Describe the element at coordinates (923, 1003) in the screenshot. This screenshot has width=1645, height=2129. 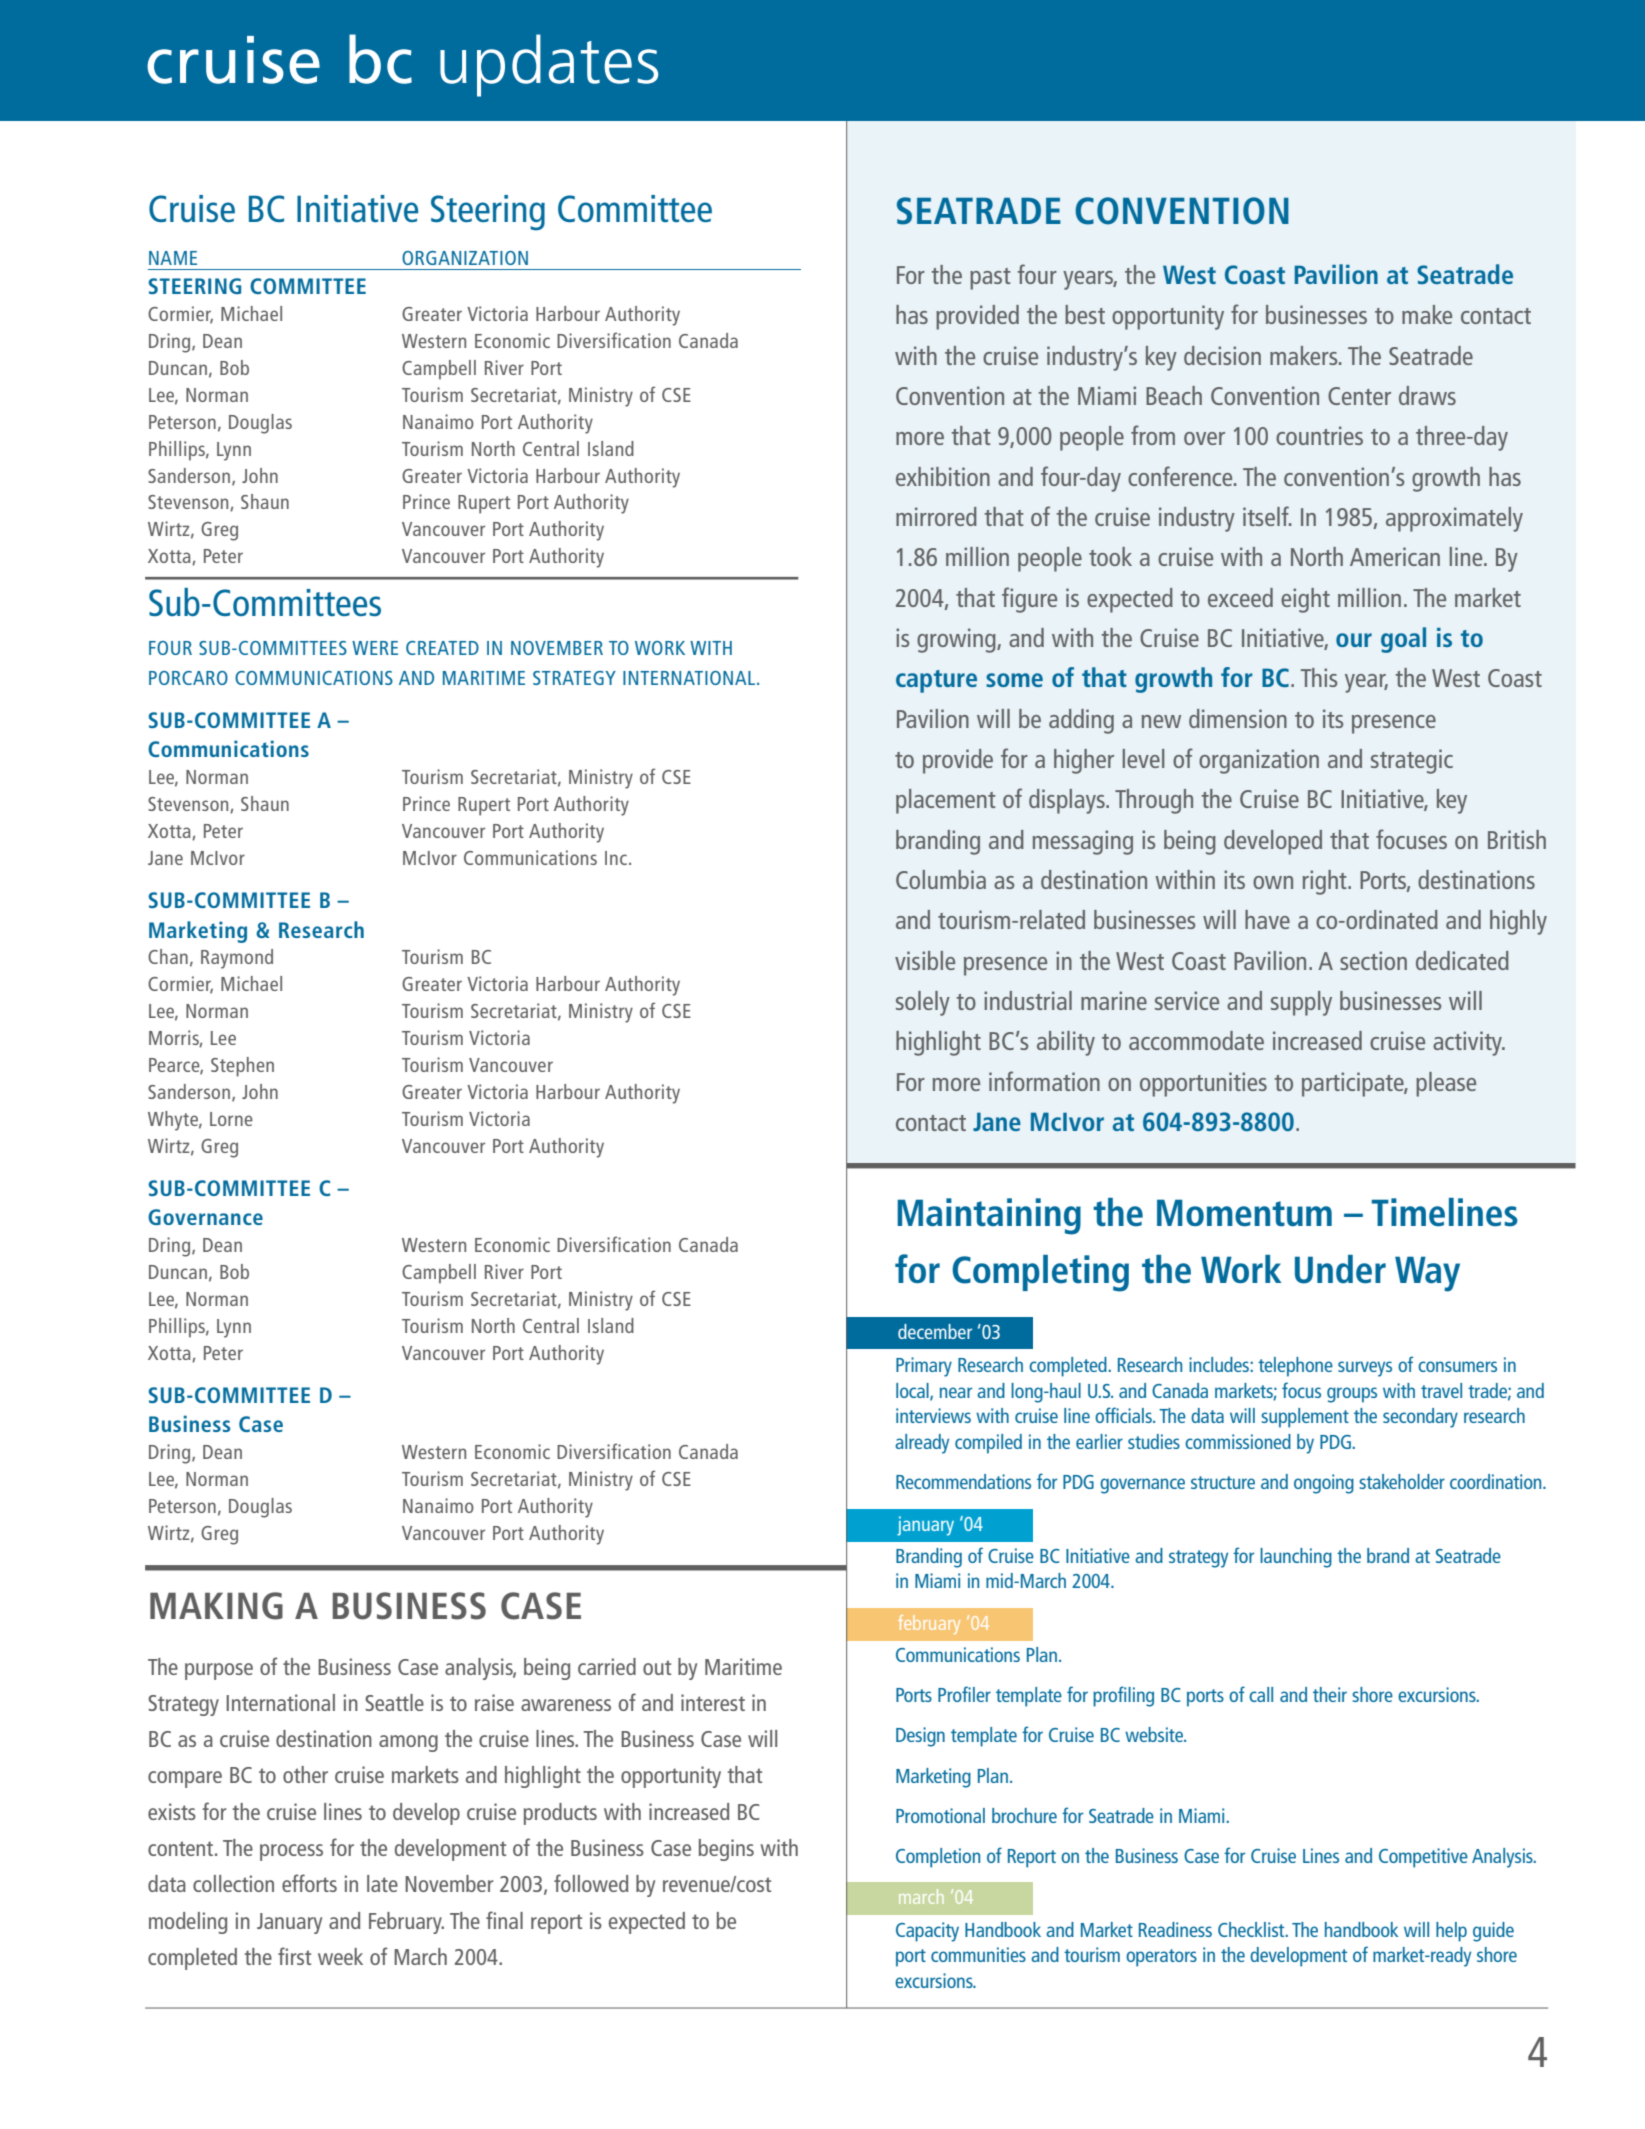
I see `solely` at that location.
